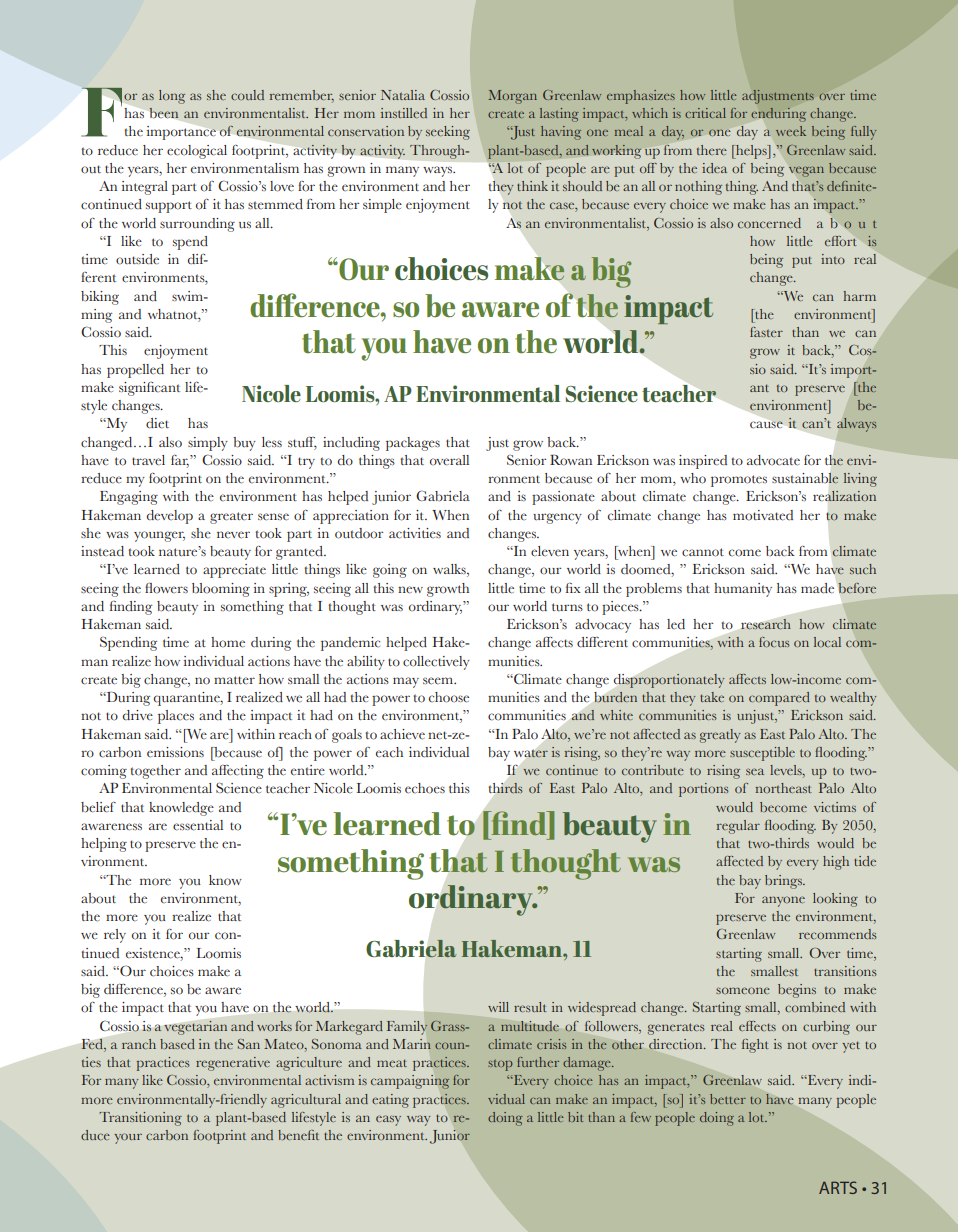  What do you see at coordinates (180, 461) in the document?
I see `far` at bounding box center [180, 461].
